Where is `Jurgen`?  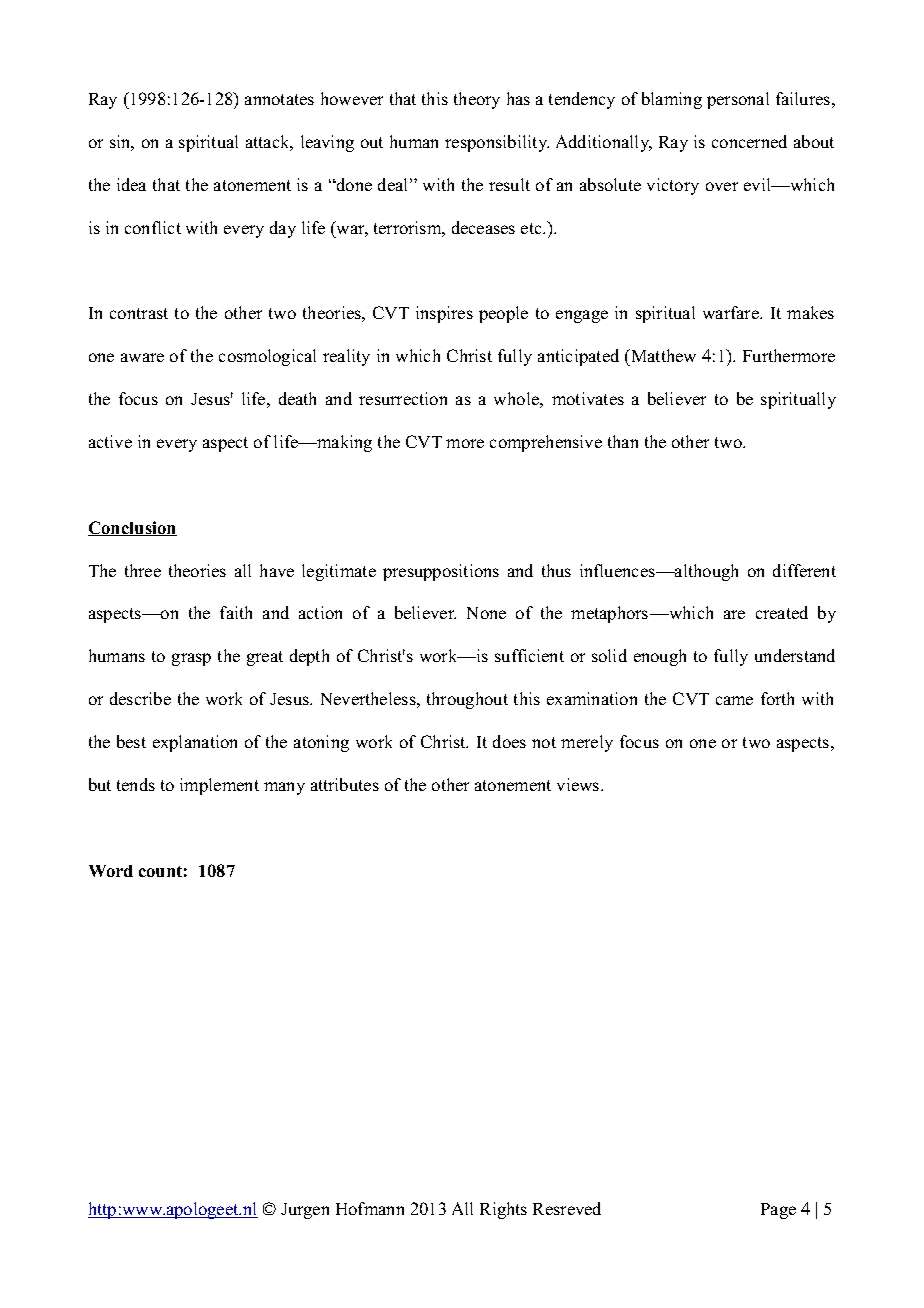 Jurgen is located at coordinates (305, 1211).
